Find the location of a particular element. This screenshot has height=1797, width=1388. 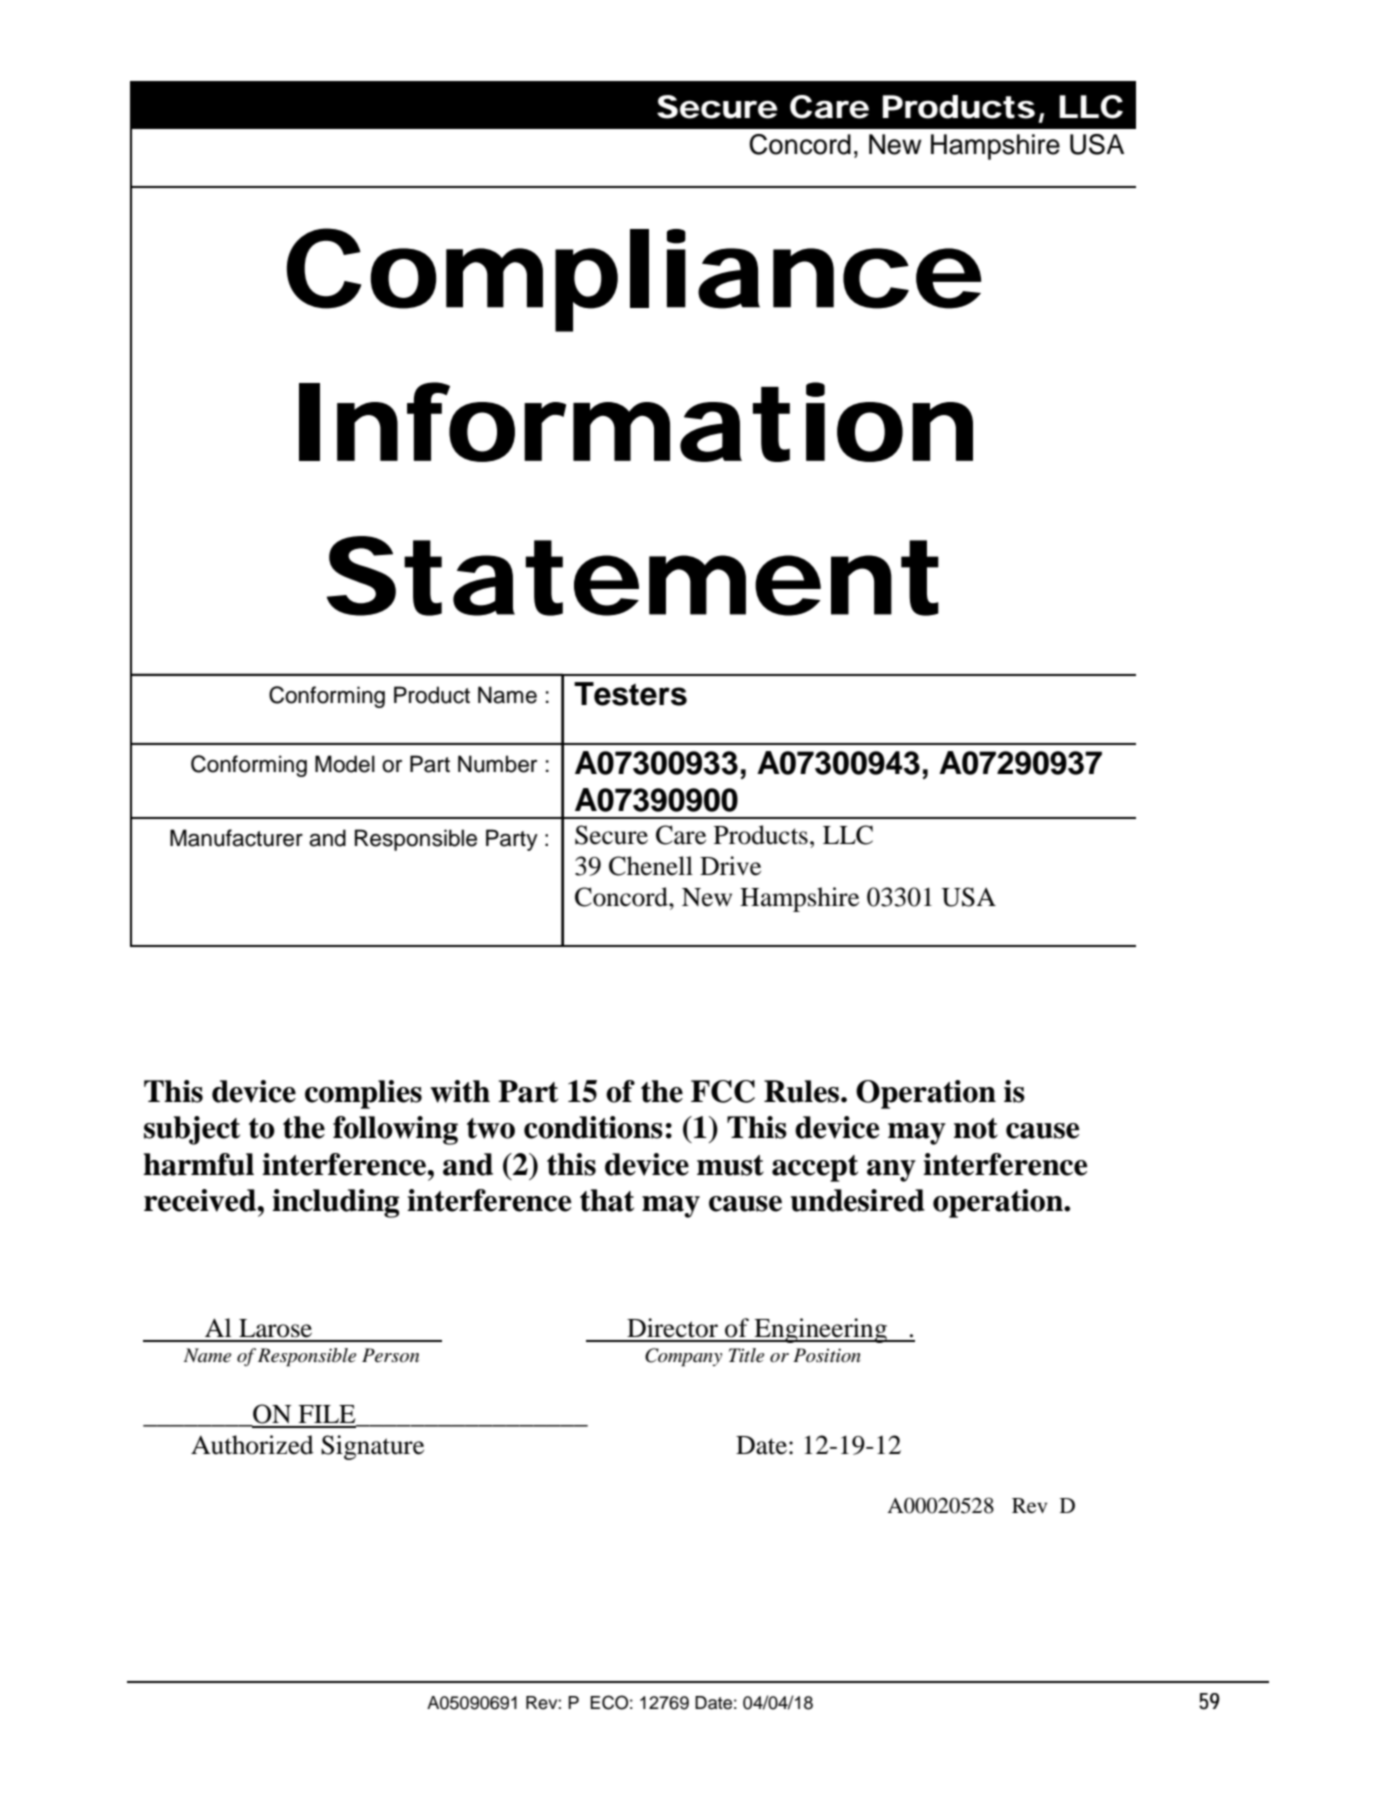

Authorized is located at coordinates (252, 1445).
